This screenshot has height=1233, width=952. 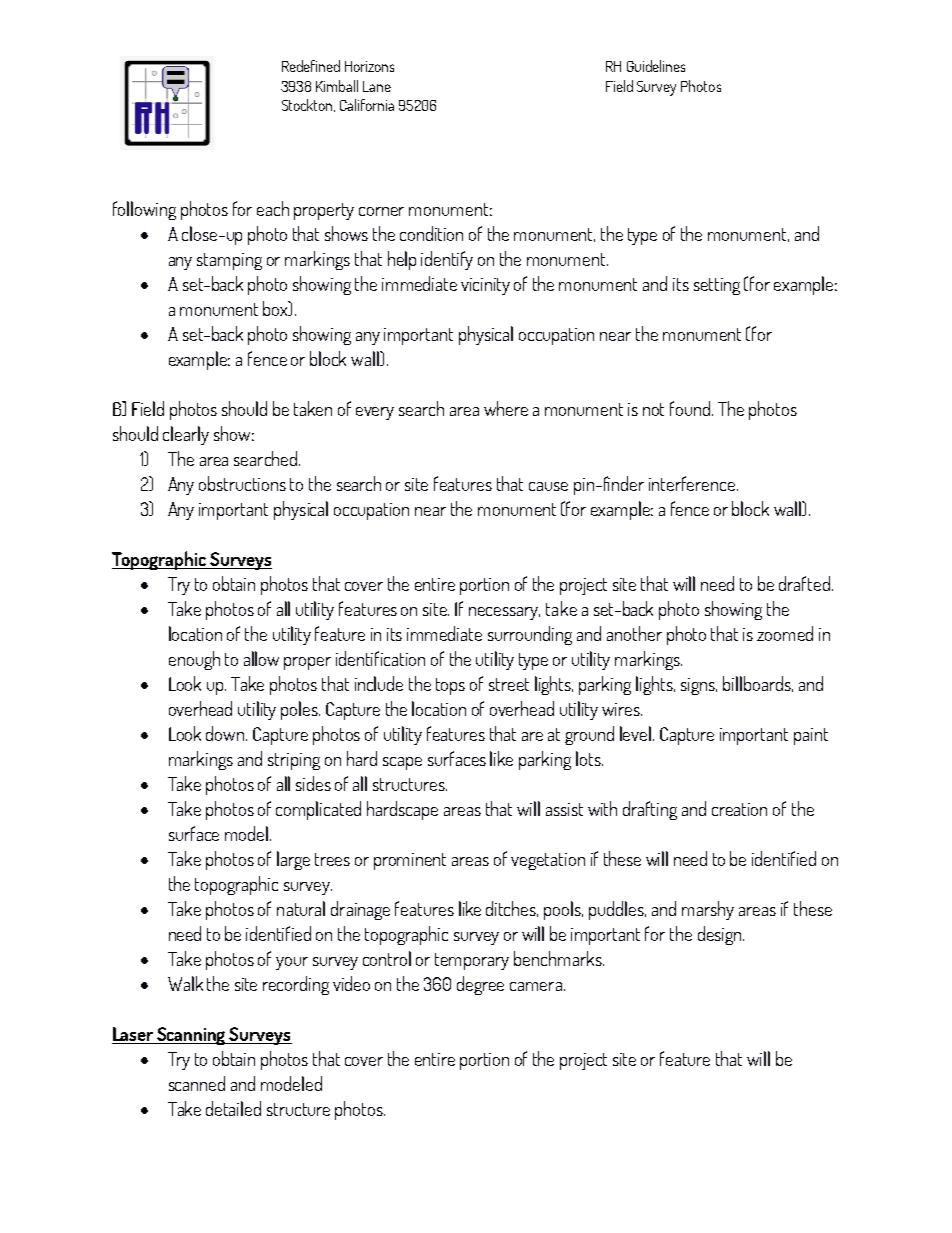 I want to click on Stockton, so click(x=308, y=105).
